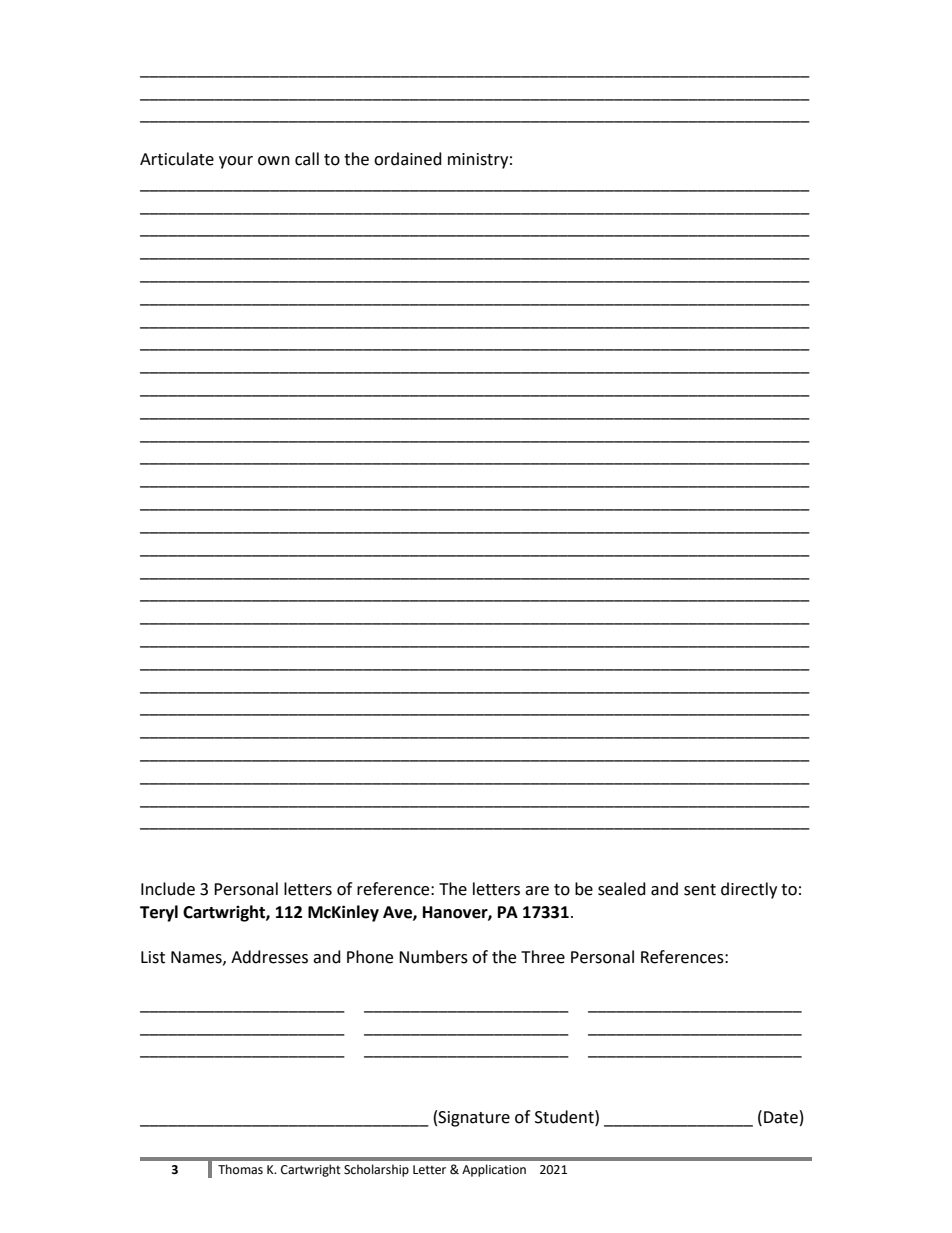  What do you see at coordinates (700, 890) in the document?
I see `sent` at bounding box center [700, 890].
